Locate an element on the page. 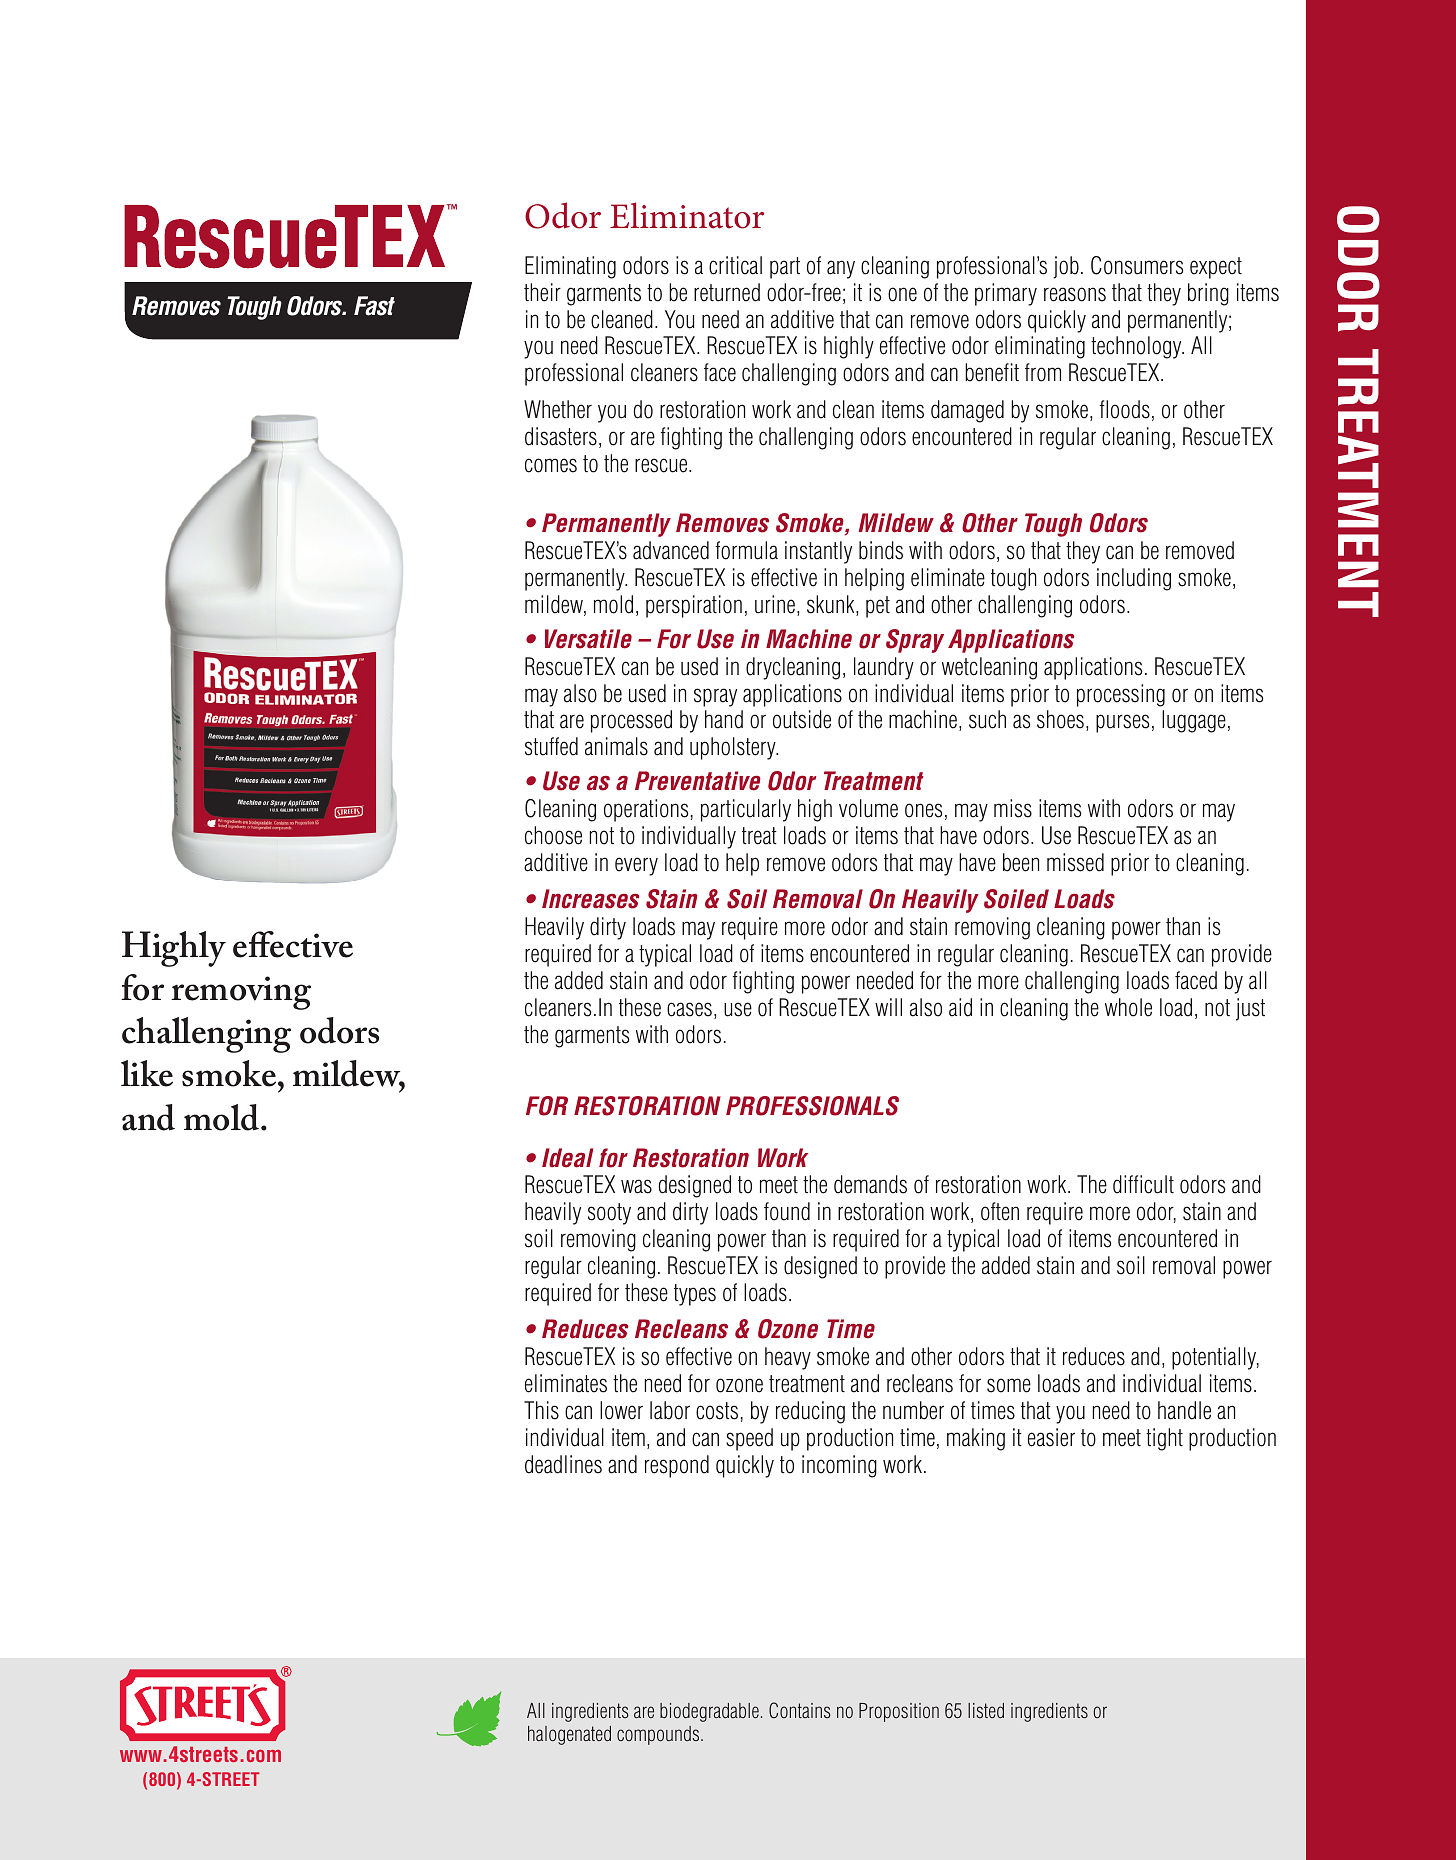 This page has width=1456, height=1860. operations is located at coordinates (646, 810).
